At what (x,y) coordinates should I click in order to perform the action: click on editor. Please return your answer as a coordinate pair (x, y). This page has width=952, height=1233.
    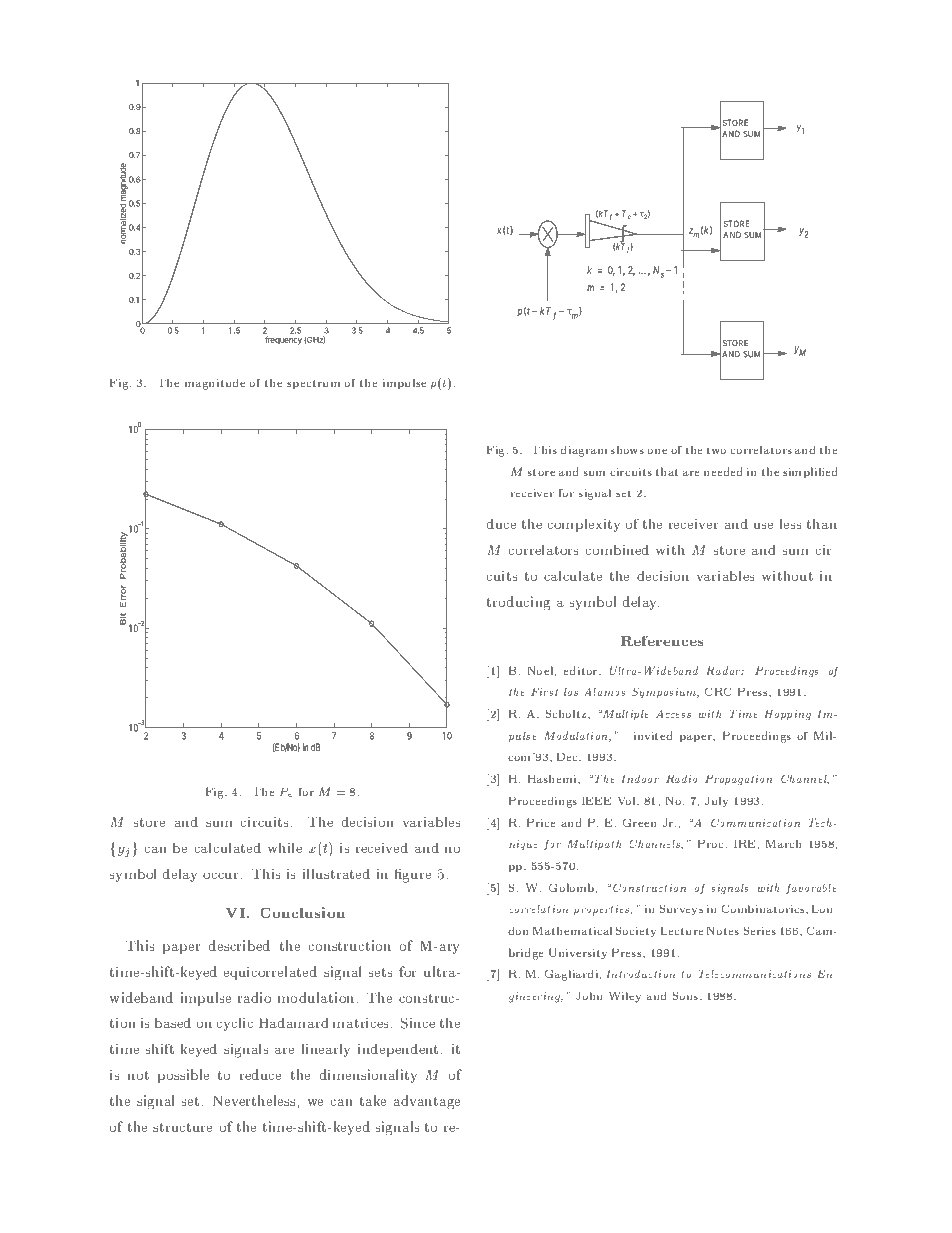
    Looking at the image, I should click on (582, 670).
